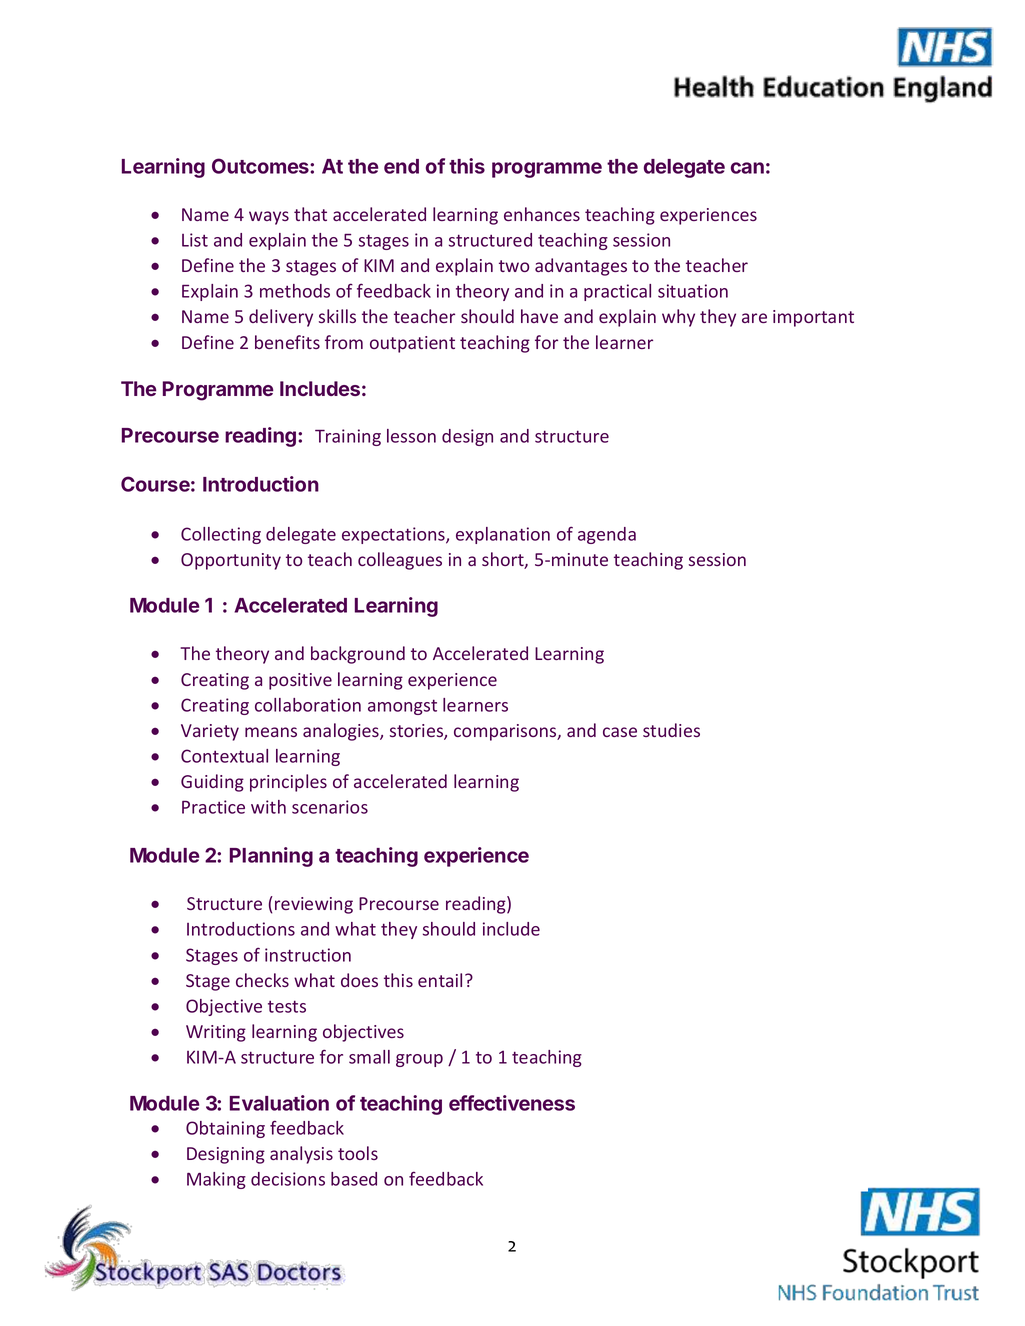 The image size is (1025, 1326). What do you see at coordinates (300, 681) in the screenshot?
I see `positive` at bounding box center [300, 681].
